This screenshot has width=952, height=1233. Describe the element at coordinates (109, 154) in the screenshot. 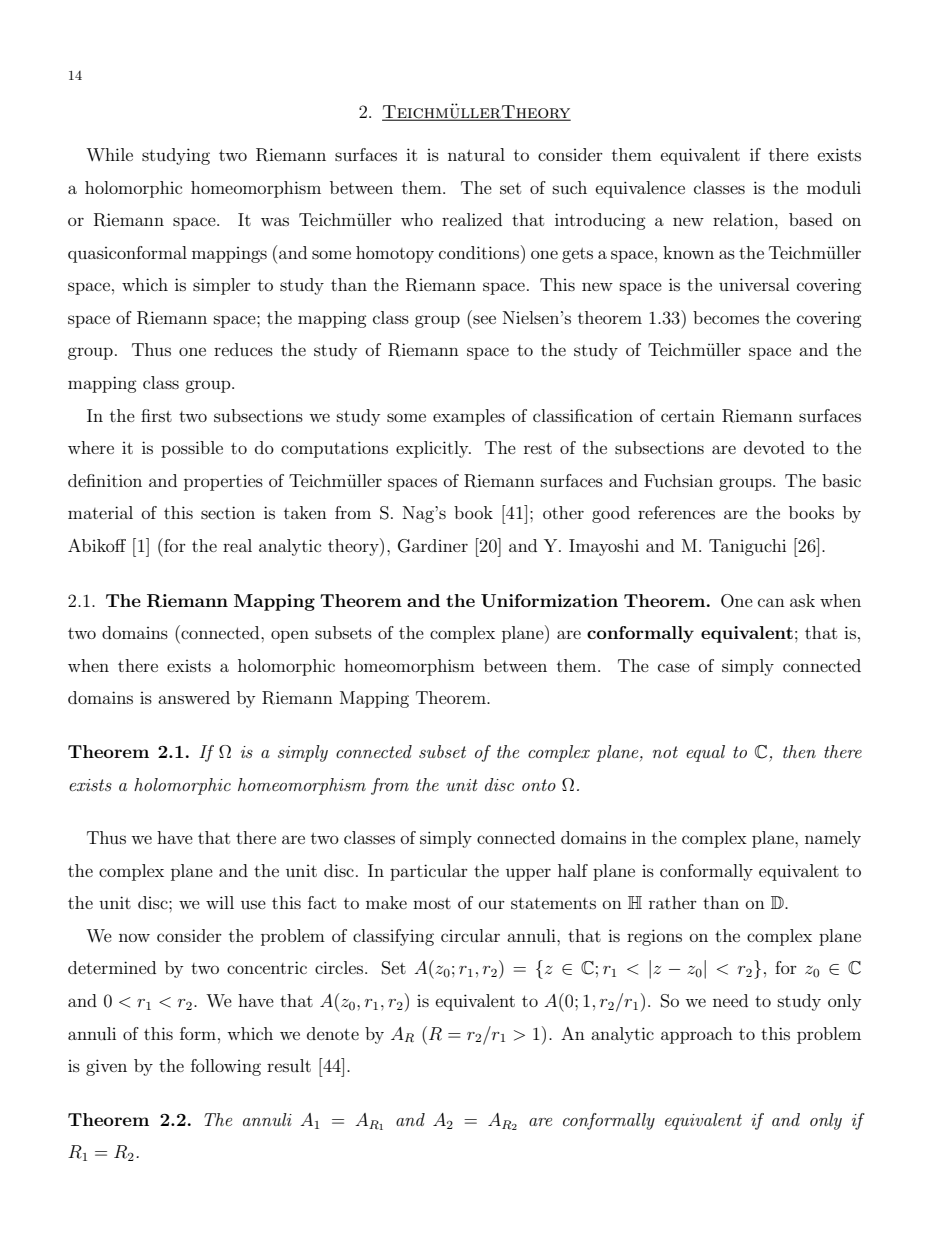

I see `While` at that location.
